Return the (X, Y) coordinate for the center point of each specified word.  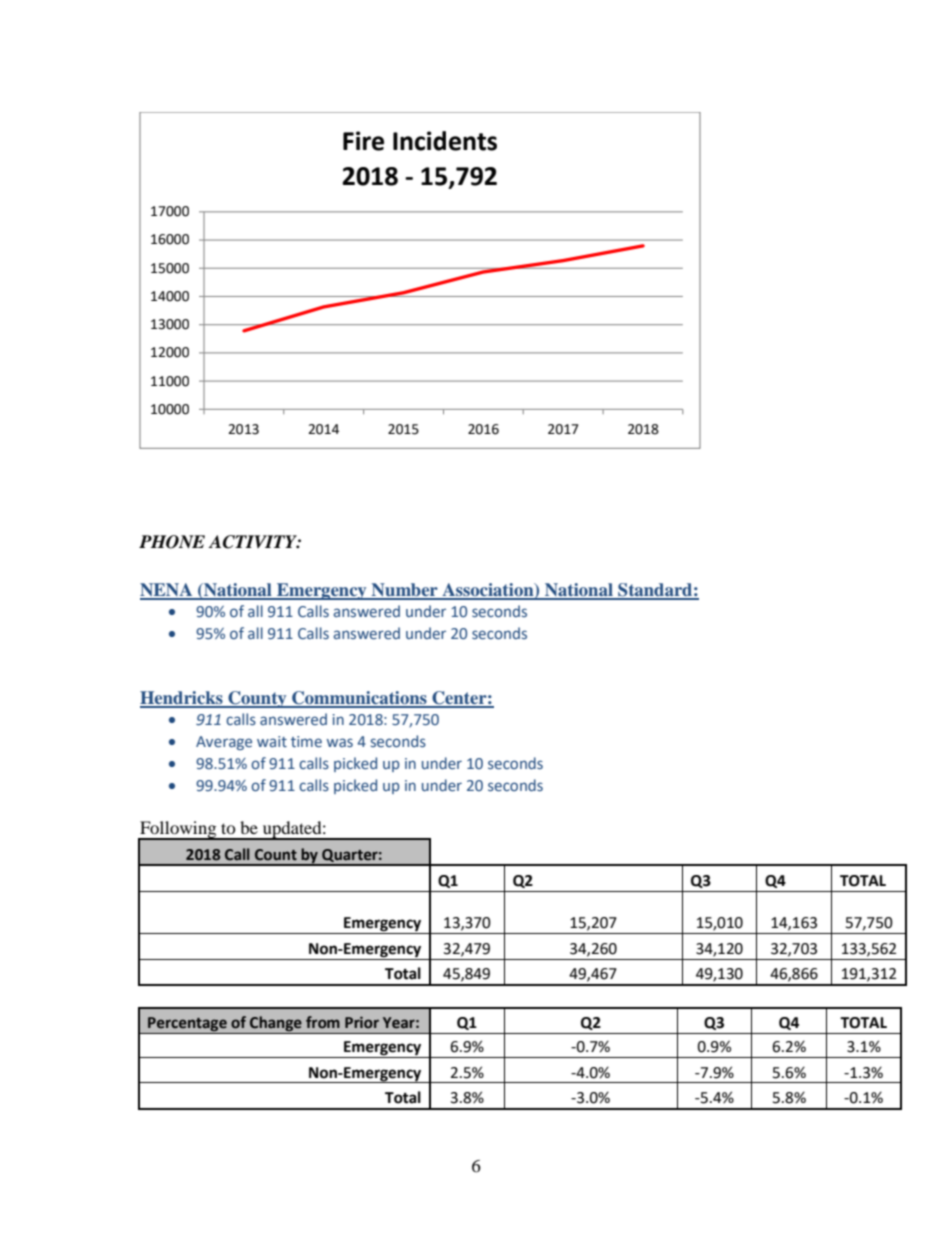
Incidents (445, 141)
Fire (363, 141)
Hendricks (182, 699)
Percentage (187, 1025)
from (323, 1022)
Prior (362, 1022)
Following (178, 830)
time (306, 742)
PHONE (172, 542)
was (340, 742)
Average (224, 743)
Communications (359, 699)
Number (404, 591)
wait (272, 741)
